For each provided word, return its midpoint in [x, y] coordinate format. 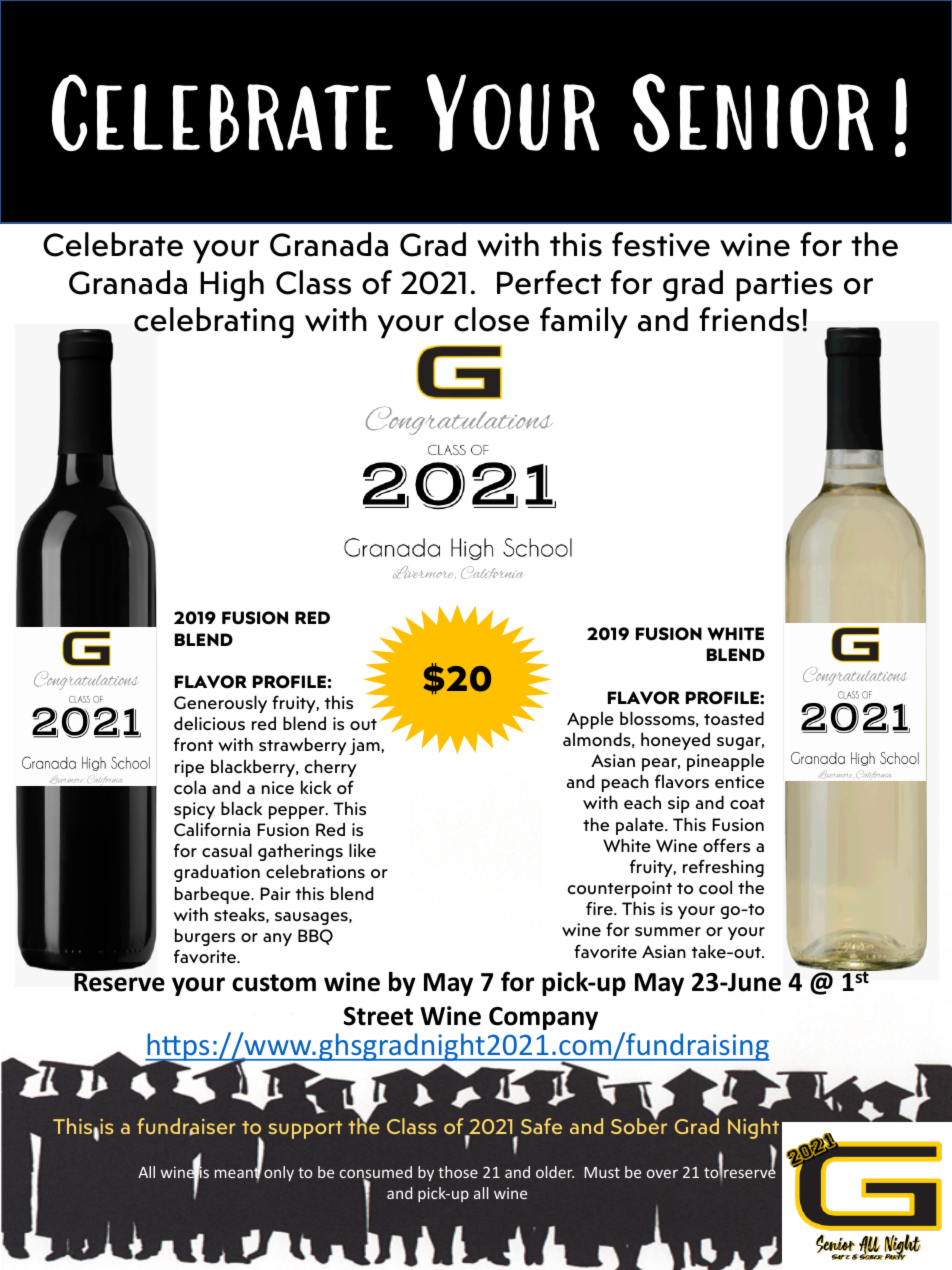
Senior [753, 112]
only [279, 1173]
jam [366, 746]
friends [749, 319]
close [491, 319]
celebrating [214, 323]
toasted [734, 718]
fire [600, 908]
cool [715, 887]
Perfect [549, 282]
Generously [220, 704]
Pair [275, 893]
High [232, 286]
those [458, 1172]
